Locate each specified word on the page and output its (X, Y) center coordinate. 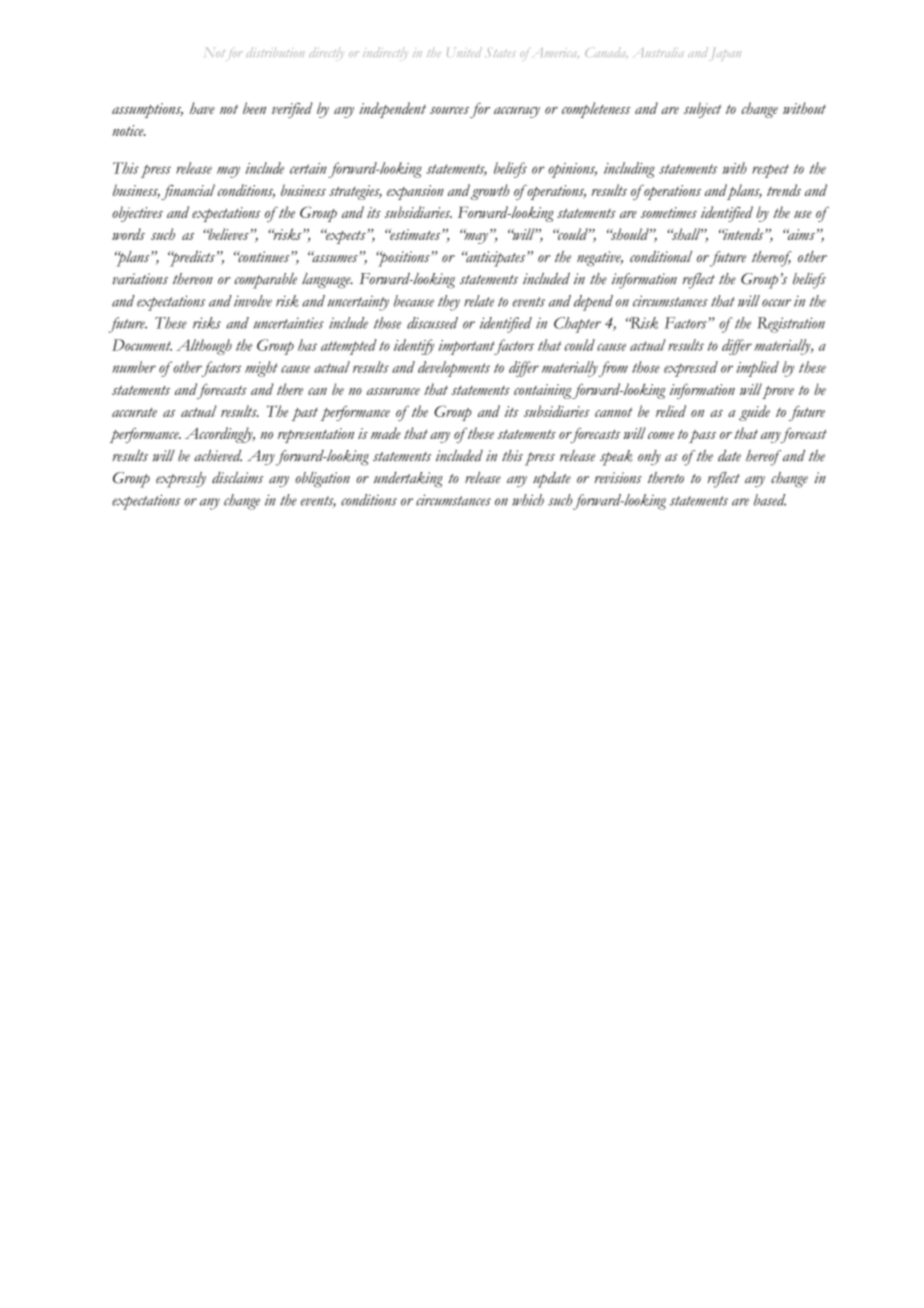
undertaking (408, 480)
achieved (218, 456)
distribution (275, 52)
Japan (725, 54)
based (770, 500)
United (464, 52)
